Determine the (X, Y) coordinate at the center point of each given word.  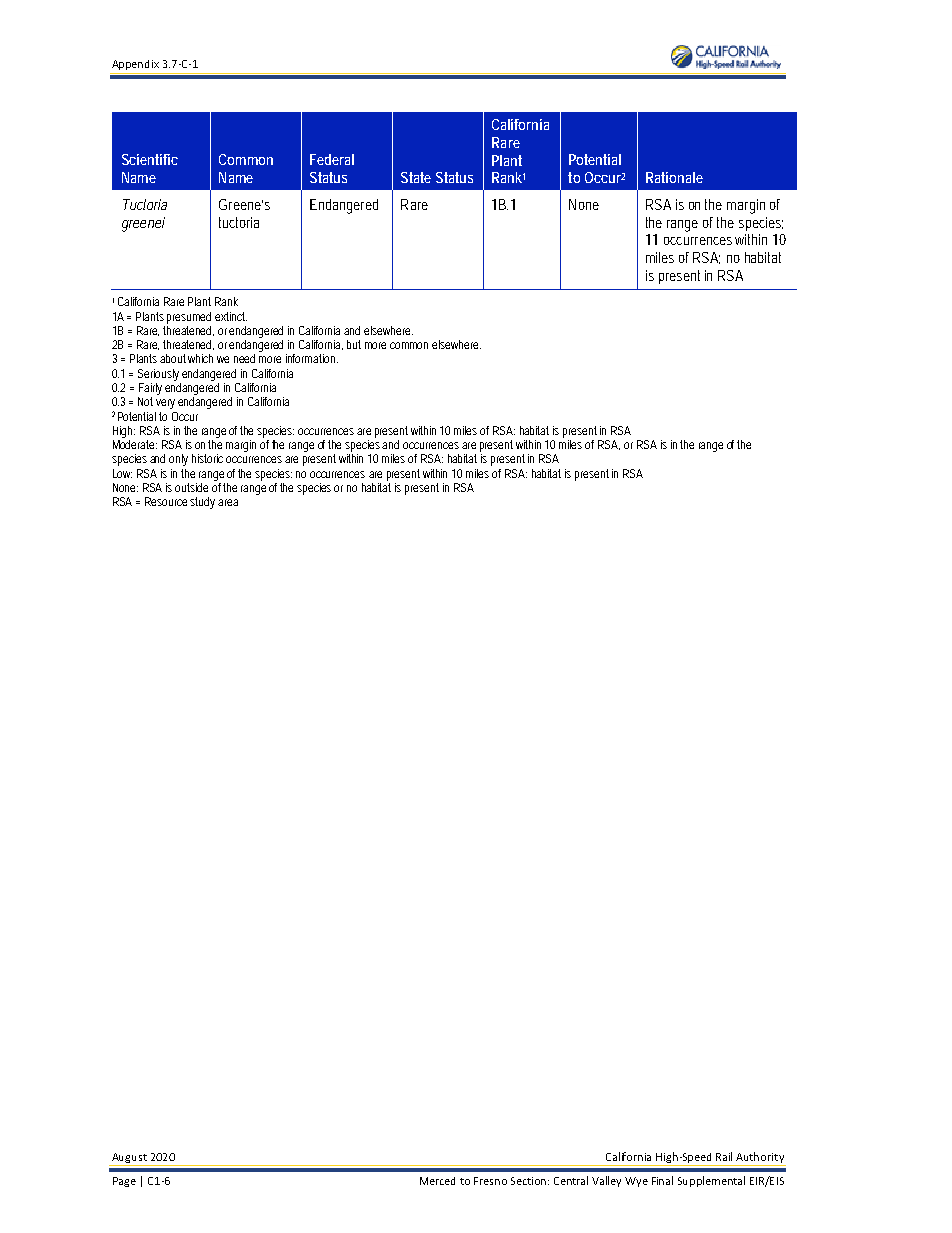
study (204, 503)
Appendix (135, 65)
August (129, 1158)
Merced (437, 1181)
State (416, 177)
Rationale (674, 177)
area (228, 502)
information (312, 358)
